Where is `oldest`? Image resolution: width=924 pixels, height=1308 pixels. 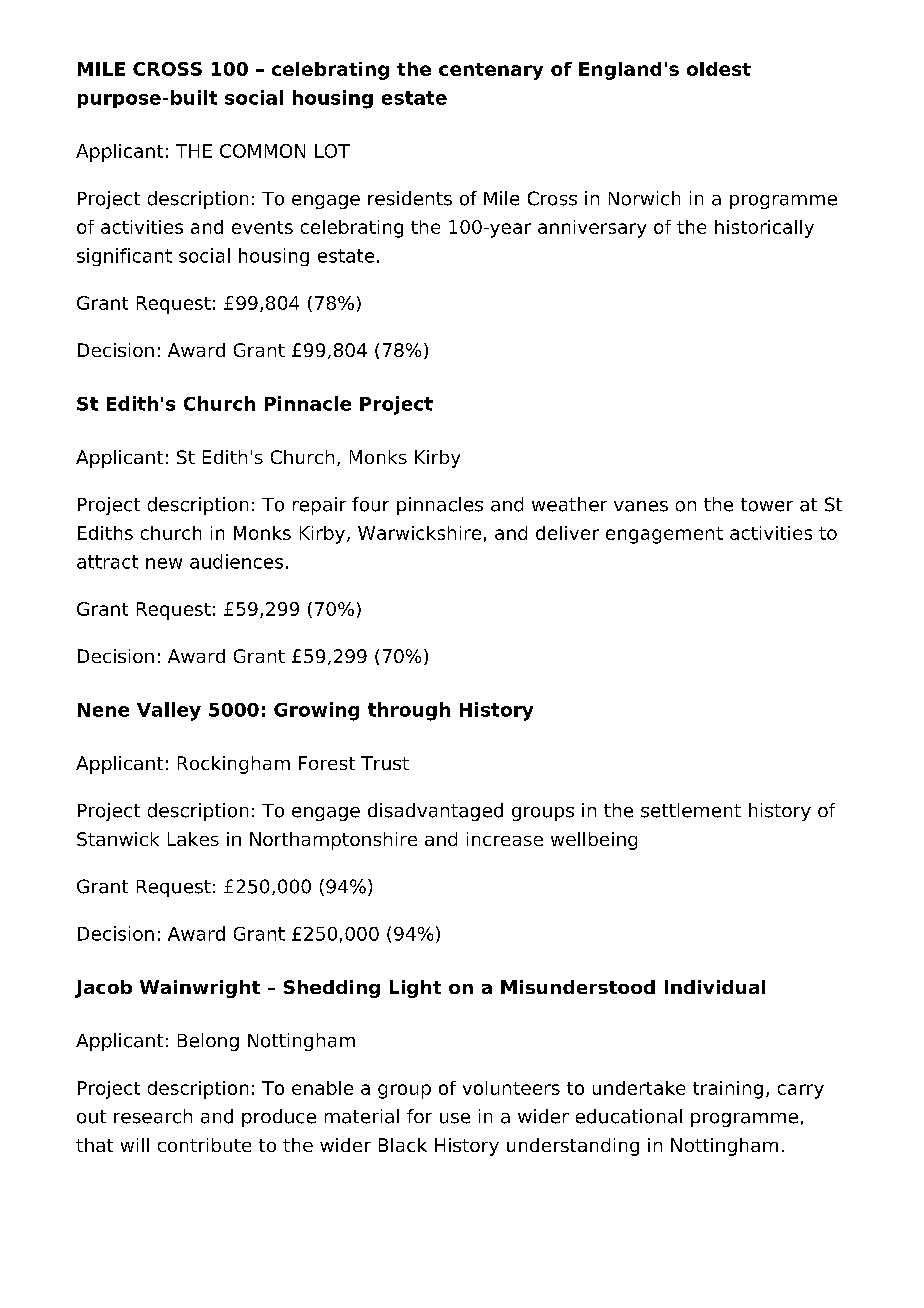
oldest is located at coordinates (719, 69).
